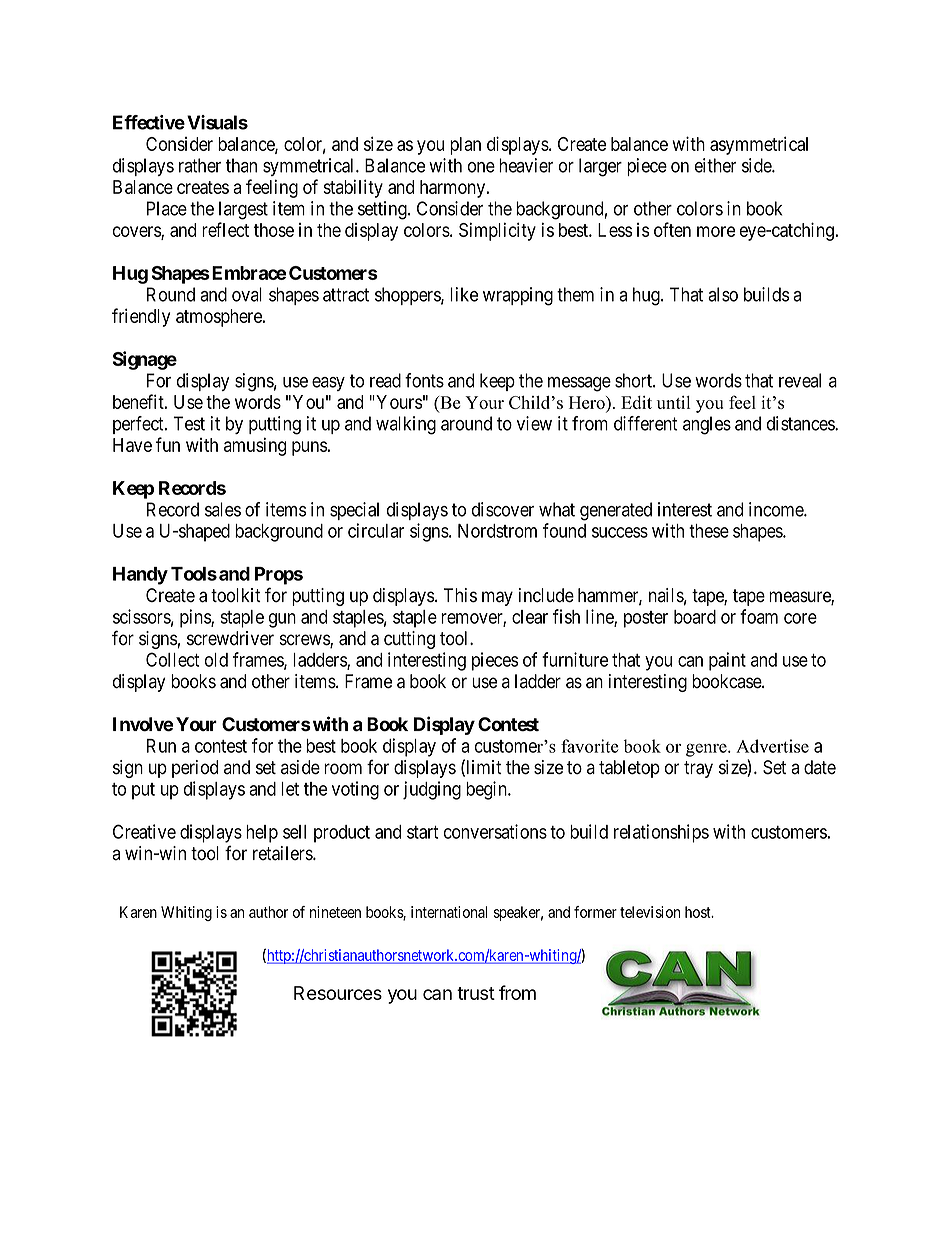 This screenshot has height=1233, width=952. I want to click on paint, so click(727, 661).
